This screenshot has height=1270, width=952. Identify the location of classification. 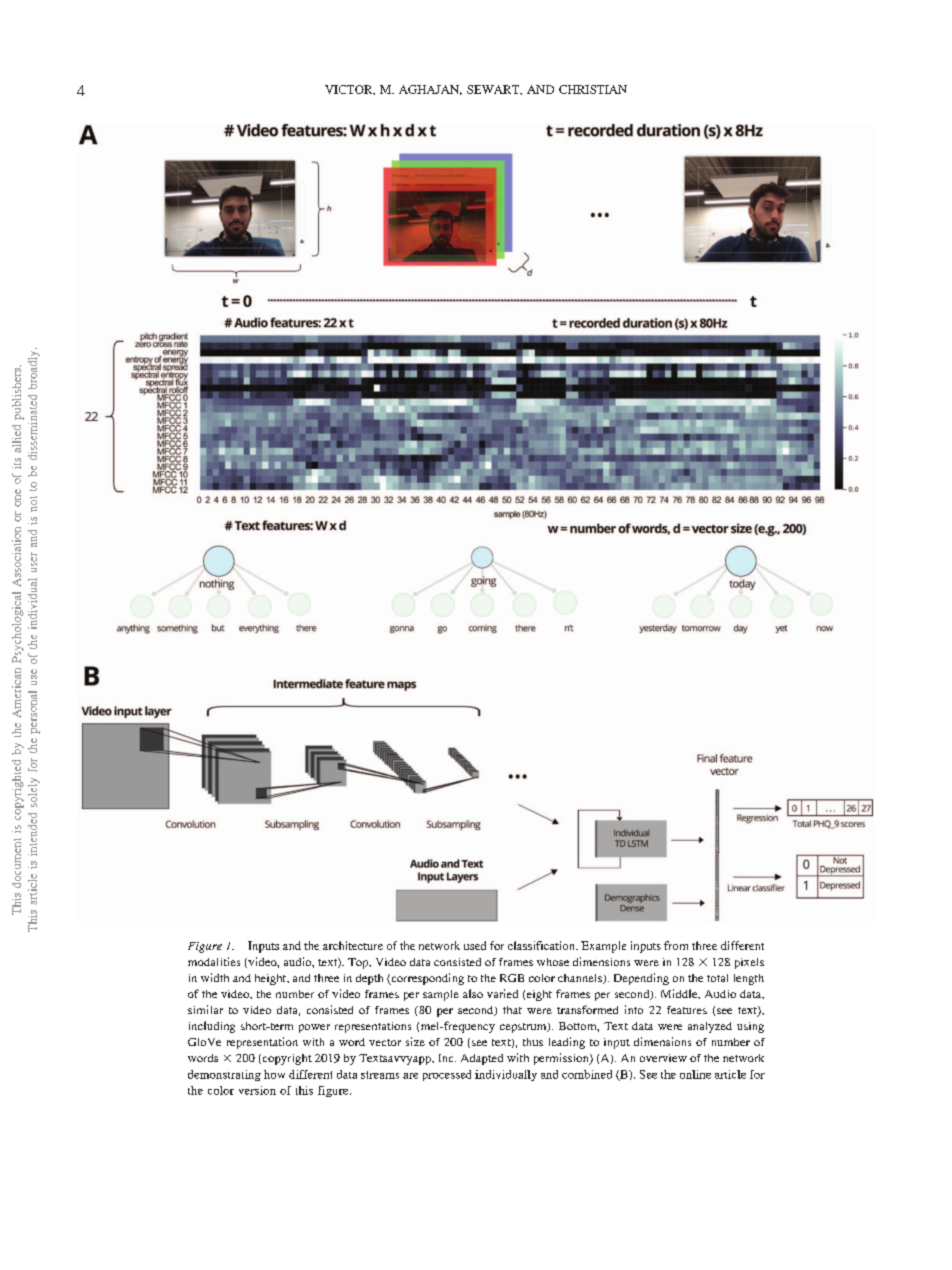
(542, 945).
